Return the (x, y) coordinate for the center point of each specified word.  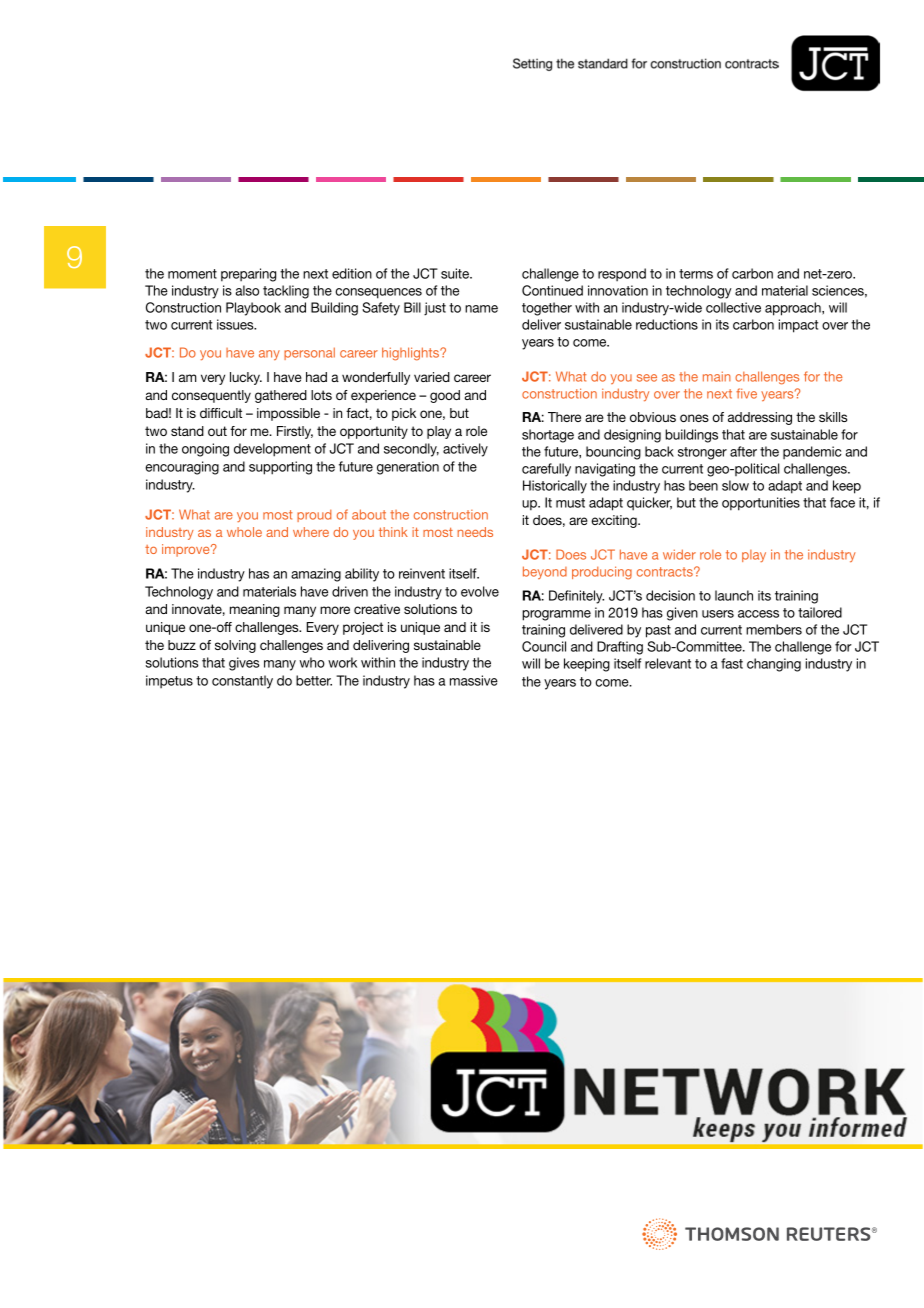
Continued (552, 290)
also (247, 290)
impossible (288, 414)
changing (774, 665)
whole (244, 532)
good (445, 396)
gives (244, 664)
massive (474, 680)
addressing (760, 418)
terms (696, 274)
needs (475, 532)
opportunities (761, 504)
